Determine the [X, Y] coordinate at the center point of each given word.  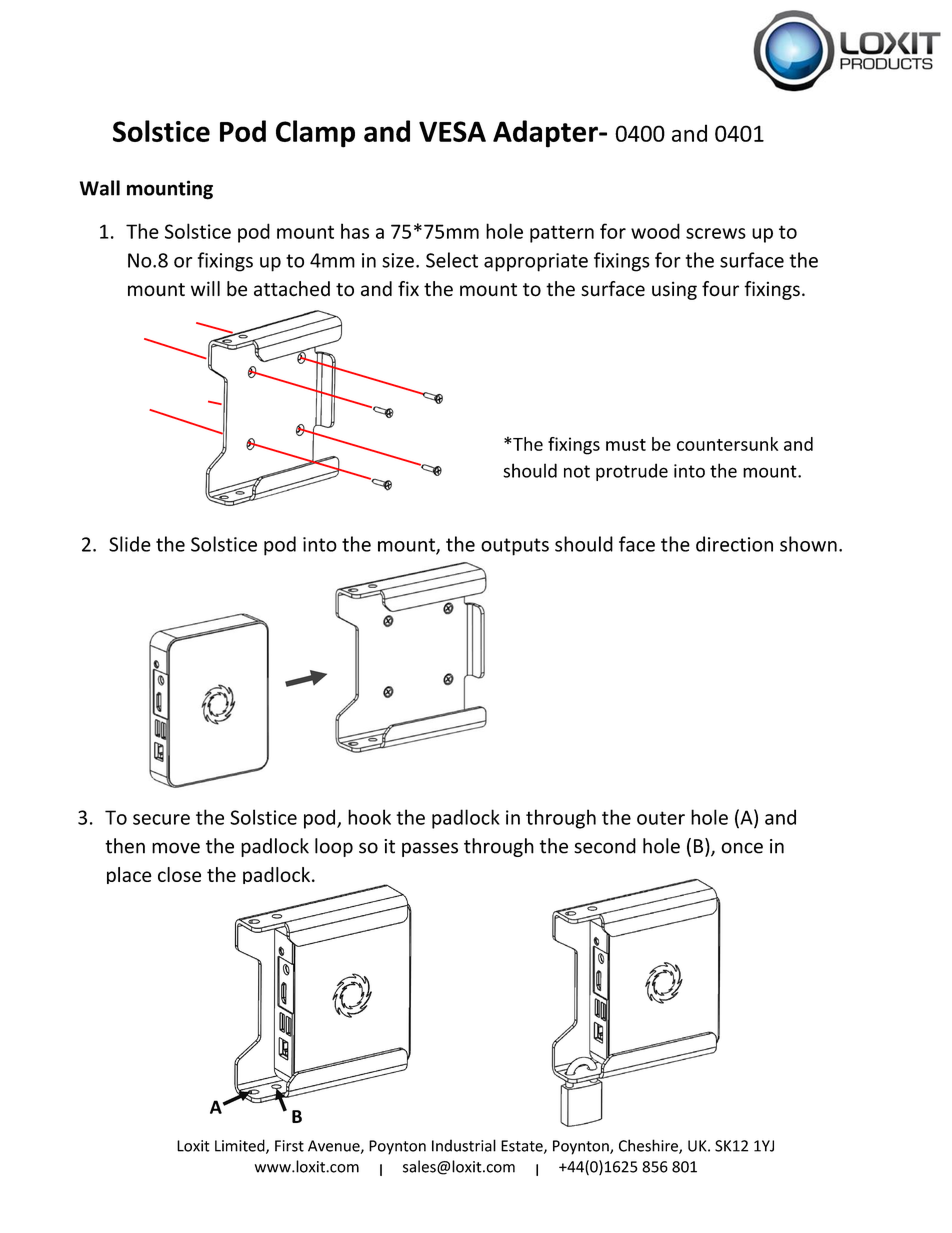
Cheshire [649, 1146]
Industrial [464, 1145]
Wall [100, 188]
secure [161, 819]
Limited [241, 1146]
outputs [515, 547]
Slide [130, 544]
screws [716, 233]
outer [661, 818]
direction [734, 544]
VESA [452, 131]
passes [430, 849]
